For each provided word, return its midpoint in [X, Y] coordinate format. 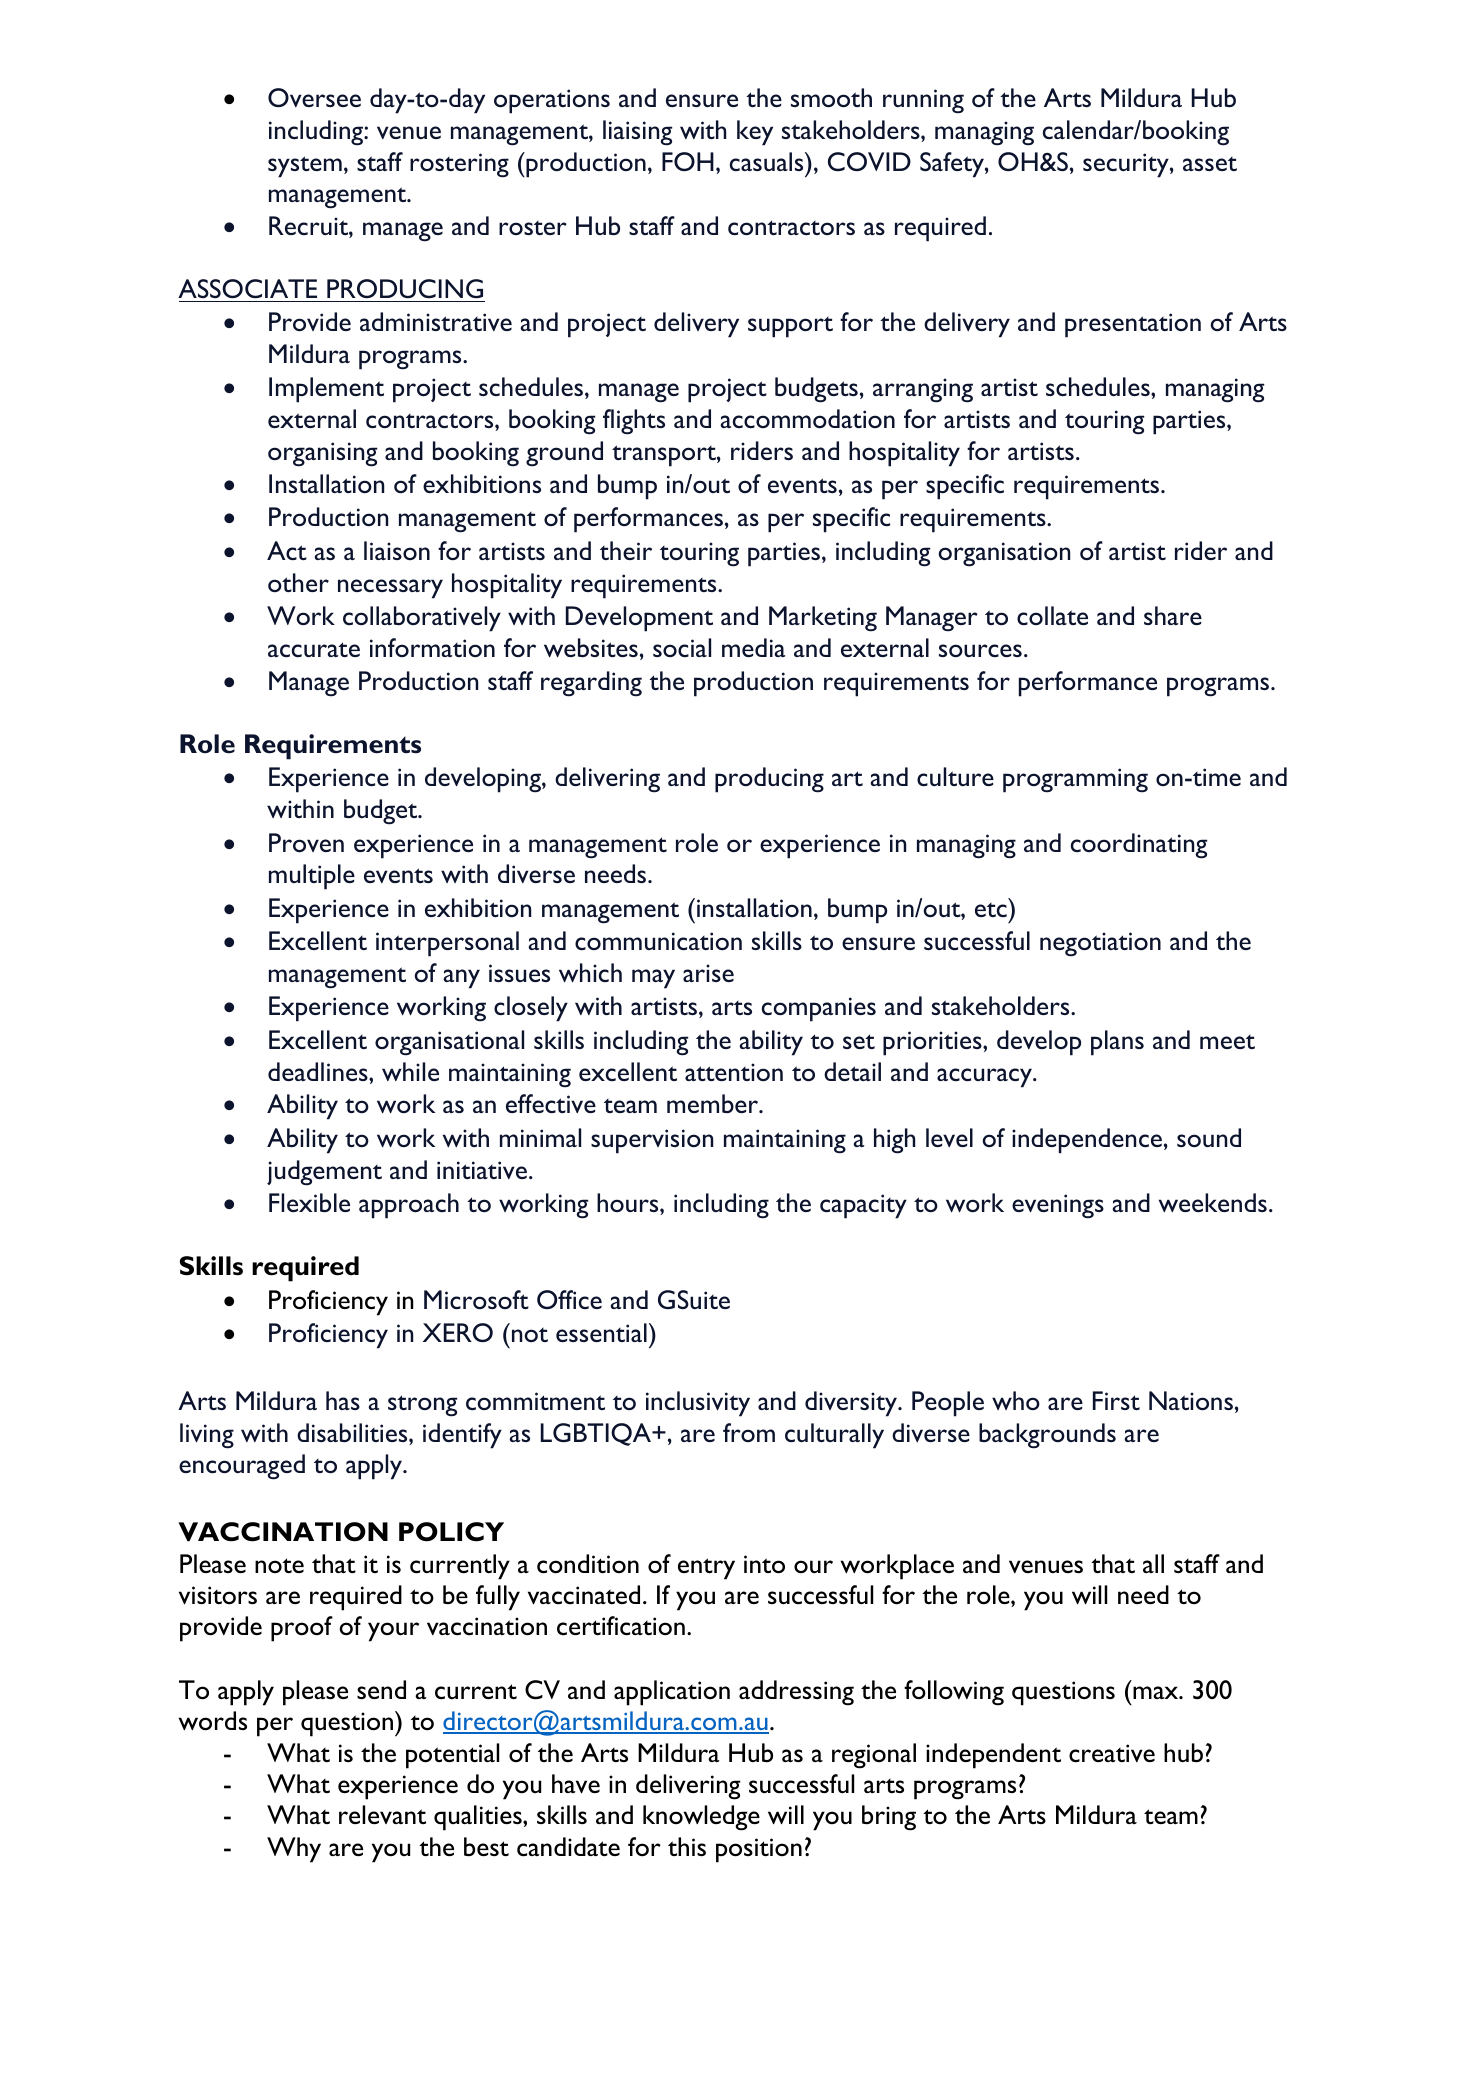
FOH [688, 161]
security [1127, 165]
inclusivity [698, 1404]
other [298, 582]
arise [708, 973]
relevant [382, 1814]
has [343, 1400]
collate [1052, 615]
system [305, 167]
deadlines [319, 1071]
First [1116, 1400]
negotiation [1100, 944]
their [626, 550]
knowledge [701, 1818]
